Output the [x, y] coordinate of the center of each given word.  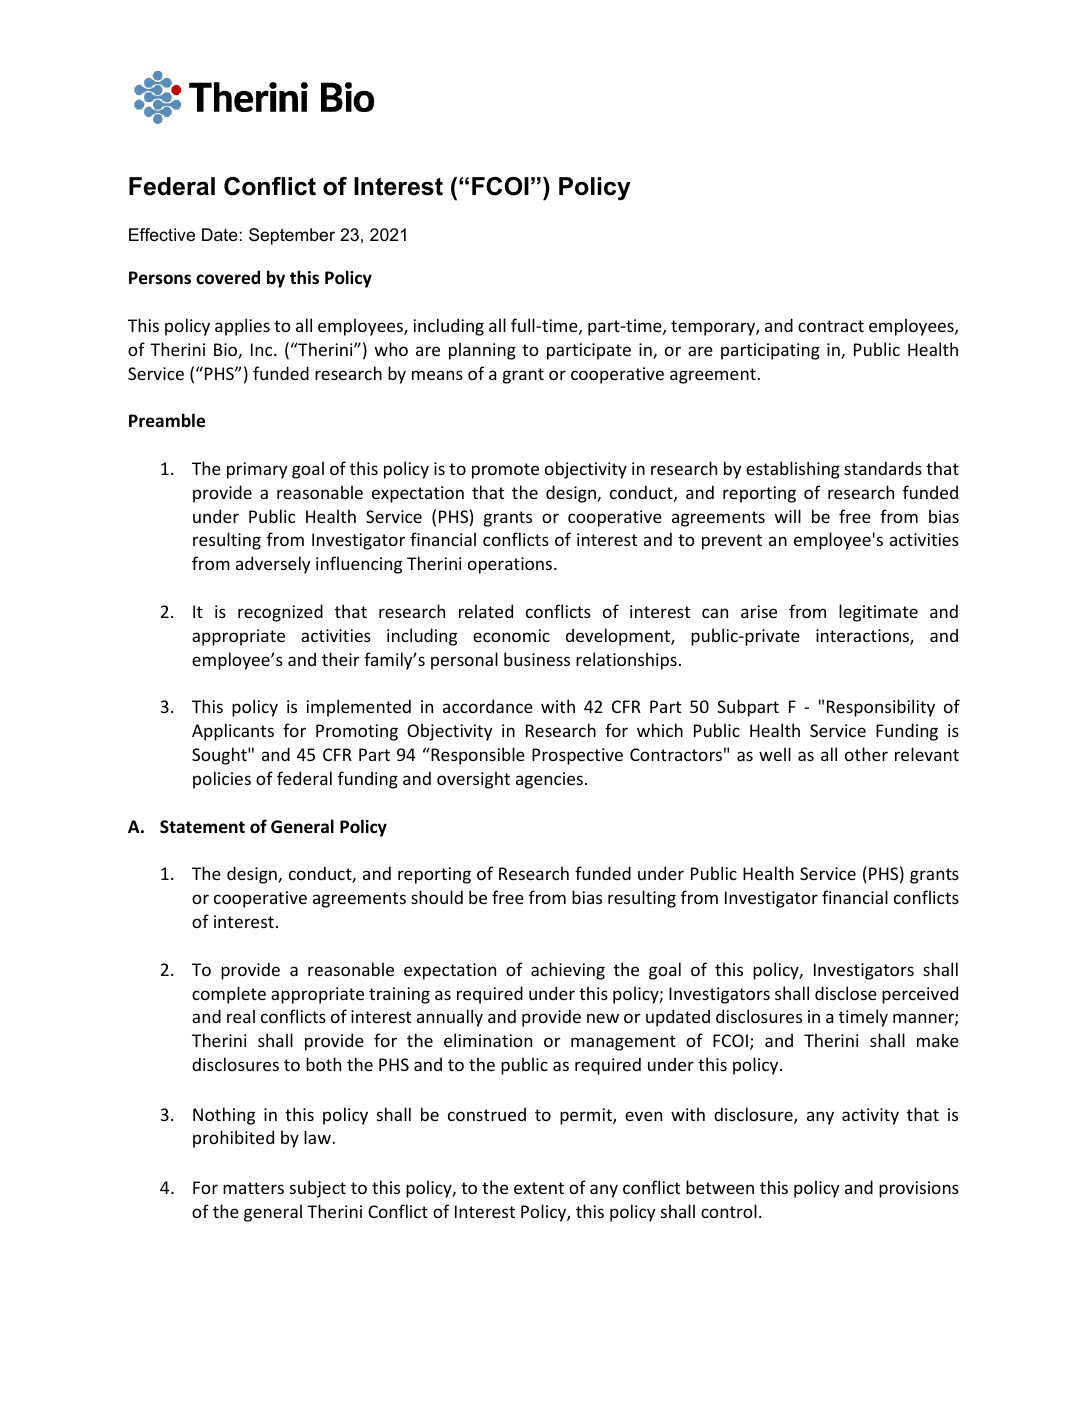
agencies [549, 780]
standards [883, 468]
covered [228, 277]
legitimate [878, 613]
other [866, 754]
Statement [202, 827]
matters [253, 1188]
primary [257, 470]
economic [511, 635]
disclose [846, 993]
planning [482, 351]
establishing [793, 470]
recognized [280, 613]
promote [505, 471]
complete [229, 995]
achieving [568, 971]
